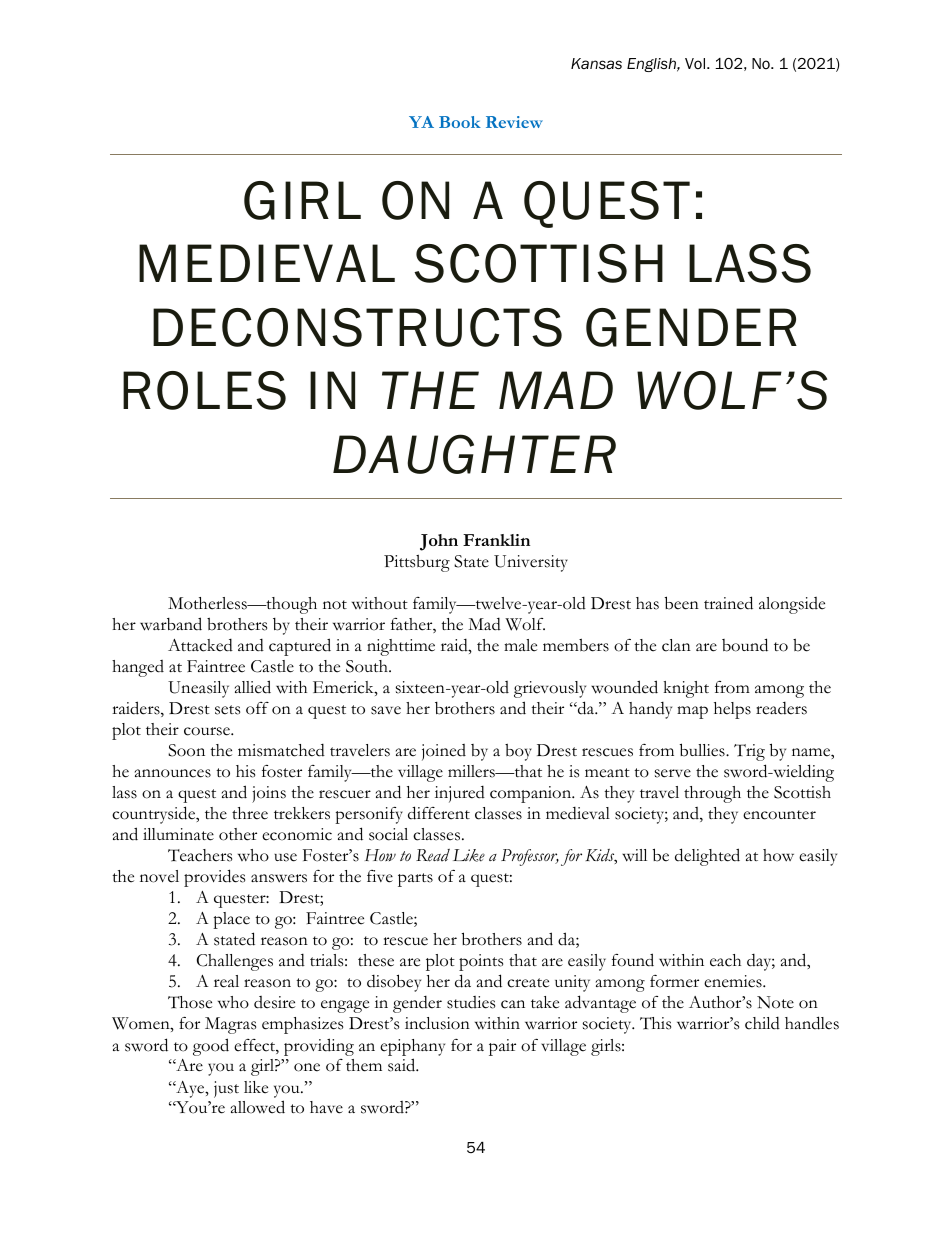  What do you see at coordinates (204, 390) in the document?
I see `ROLES` at bounding box center [204, 390].
